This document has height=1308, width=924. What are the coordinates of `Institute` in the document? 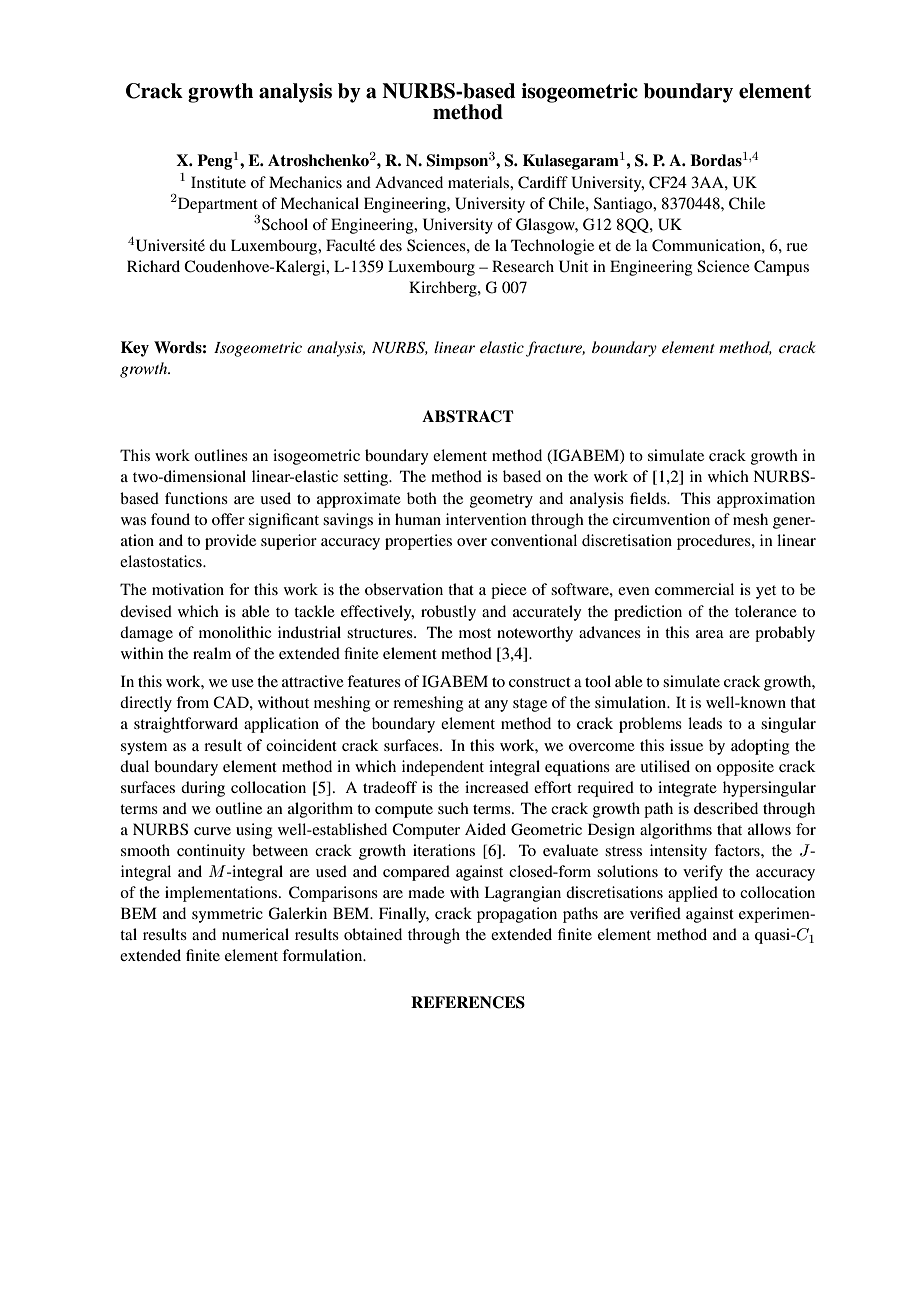 It's located at (218, 182).
